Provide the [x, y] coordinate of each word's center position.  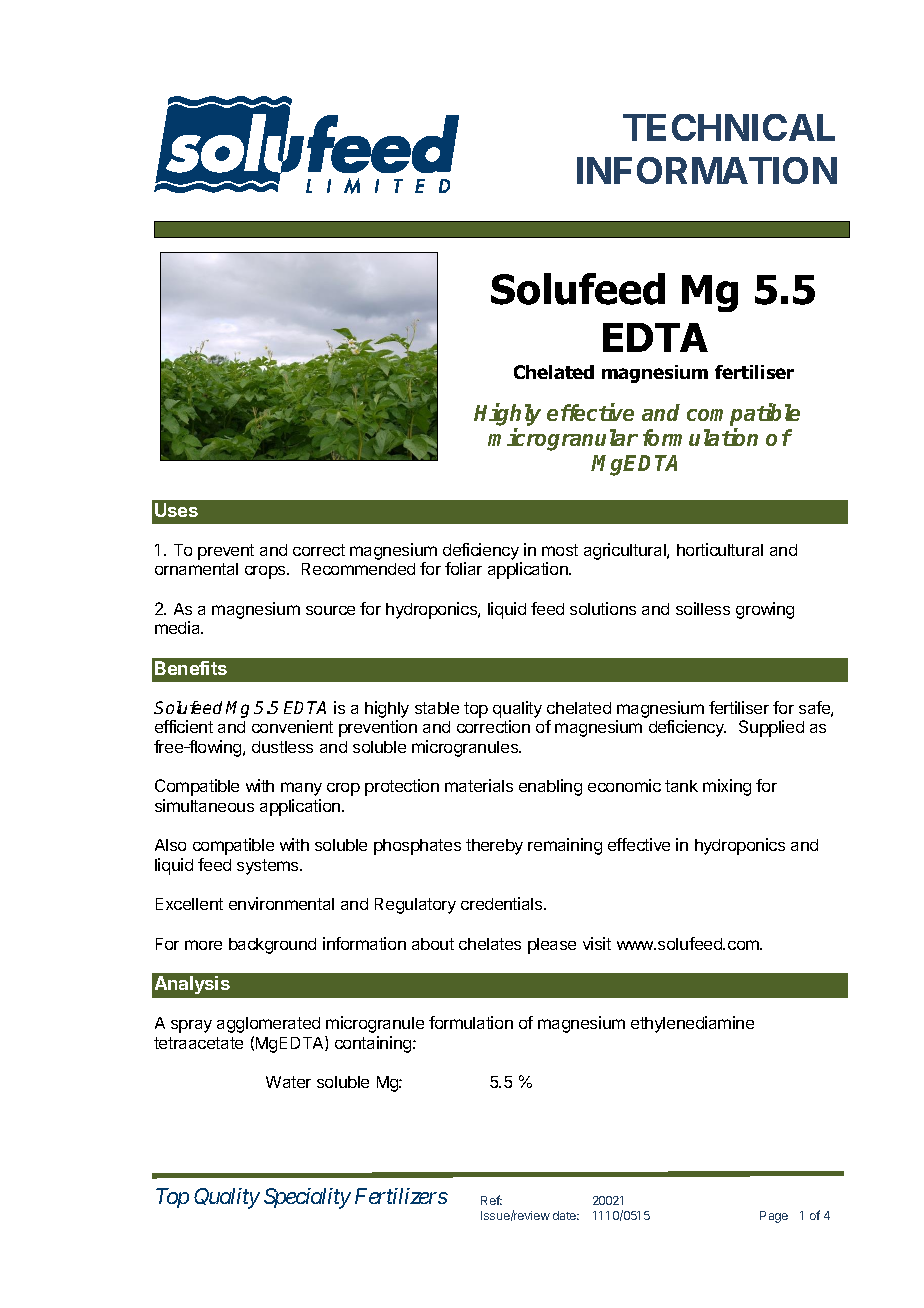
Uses [176, 510]
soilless [703, 608]
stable [437, 708]
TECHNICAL [729, 127]
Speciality [307, 1198]
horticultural [720, 549]
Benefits [191, 668]
